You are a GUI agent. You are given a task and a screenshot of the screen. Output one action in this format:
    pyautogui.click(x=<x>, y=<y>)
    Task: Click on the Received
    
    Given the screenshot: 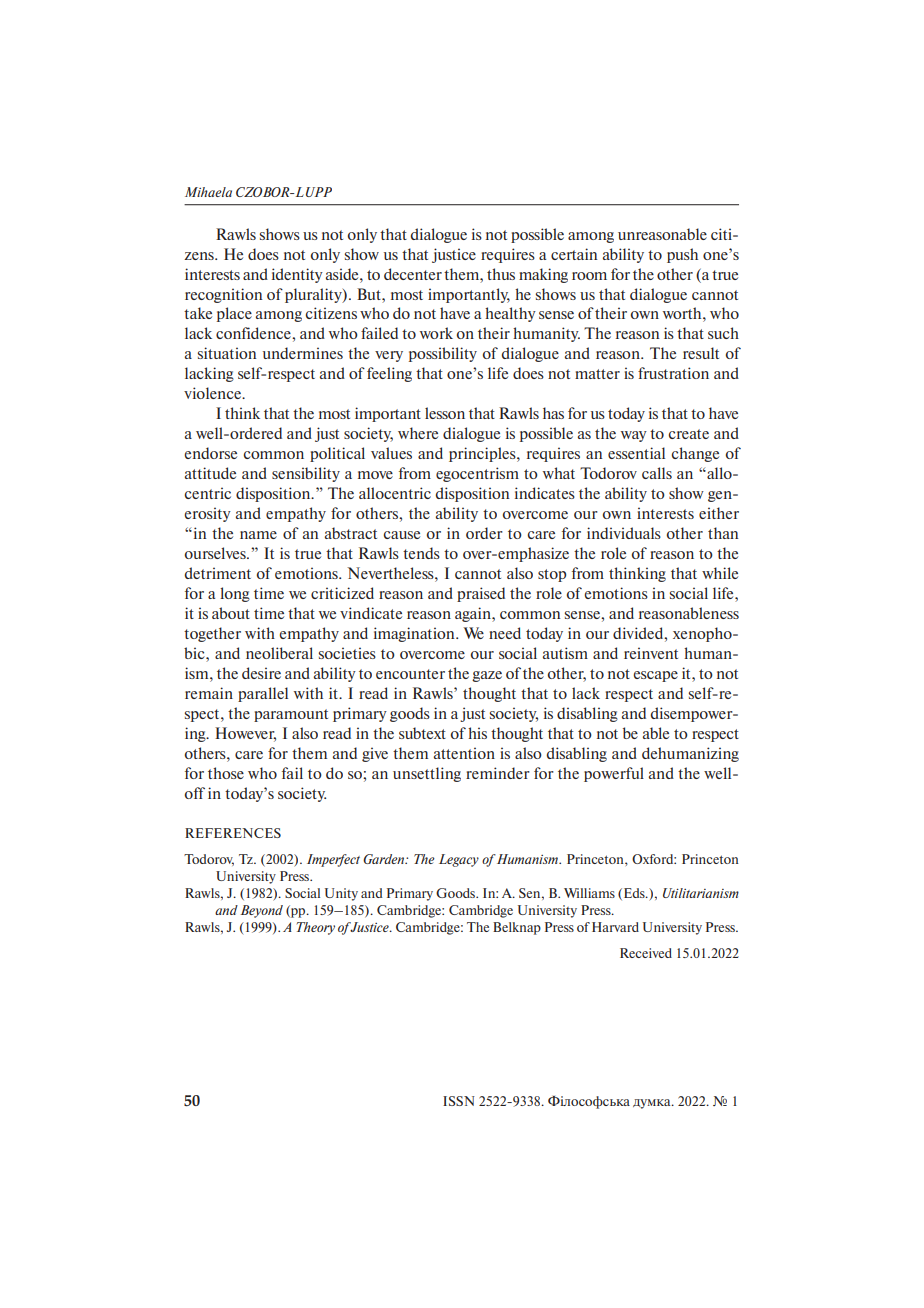 What is the action you would take?
    pyautogui.click(x=646, y=953)
